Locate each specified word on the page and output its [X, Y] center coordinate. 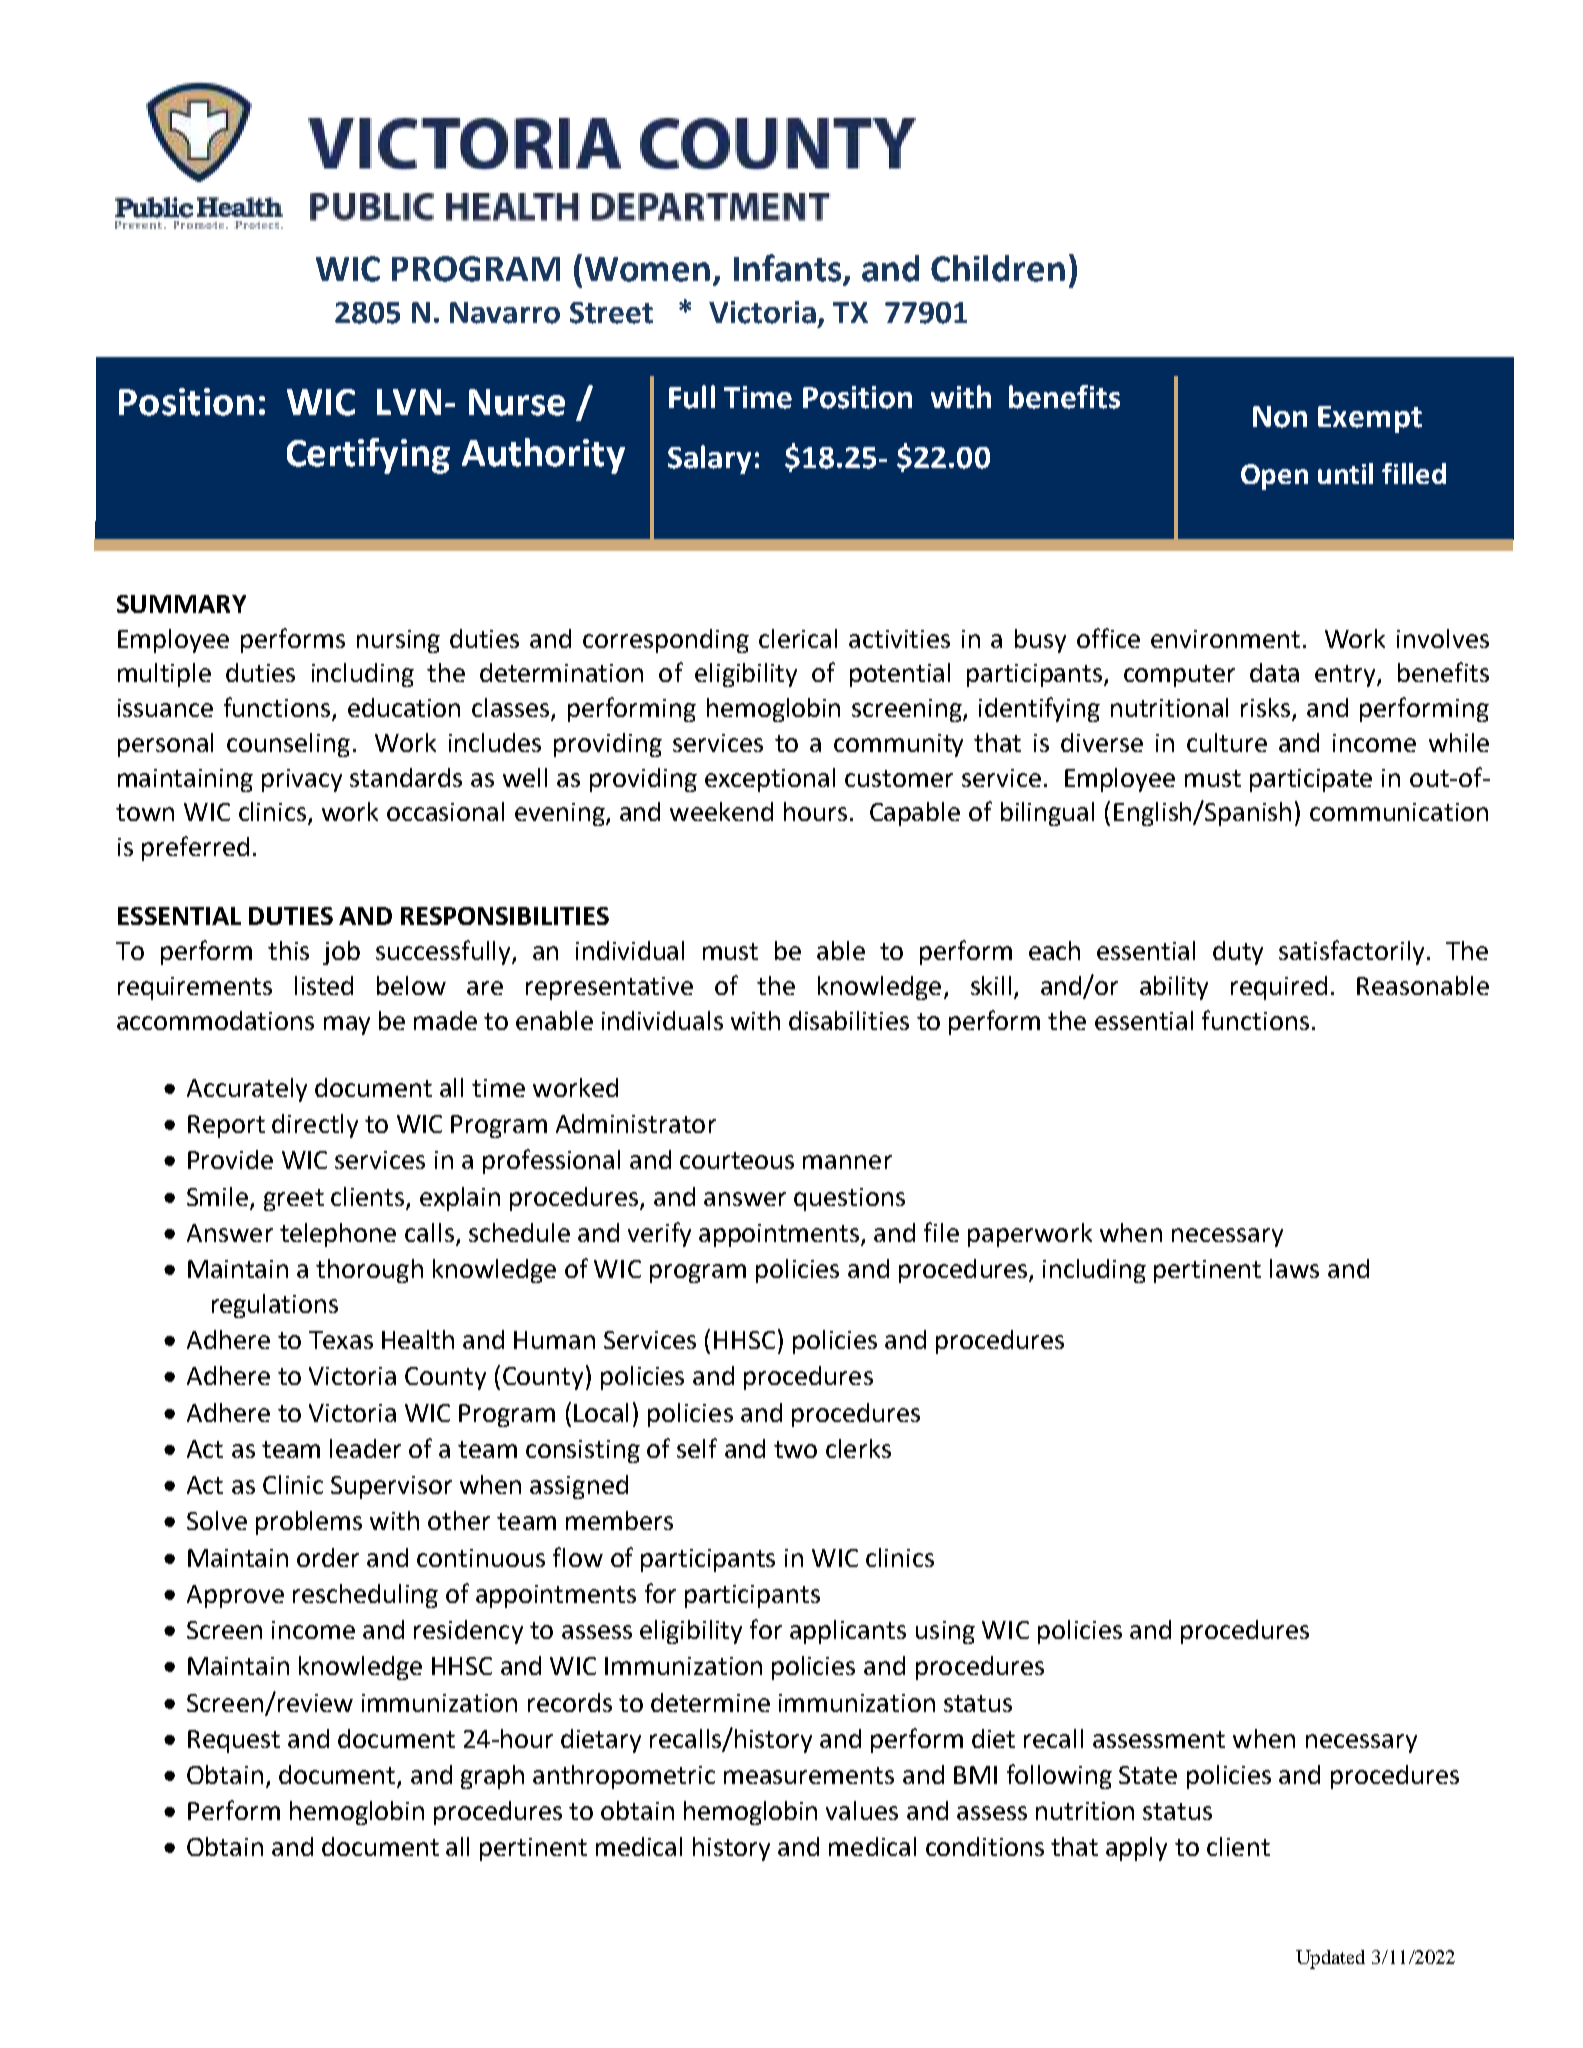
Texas [341, 1340]
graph [492, 1777]
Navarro [505, 313]
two [795, 1449]
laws [1294, 1268]
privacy [302, 780]
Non [1280, 417]
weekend [721, 811]
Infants [787, 268]
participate [1311, 780]
